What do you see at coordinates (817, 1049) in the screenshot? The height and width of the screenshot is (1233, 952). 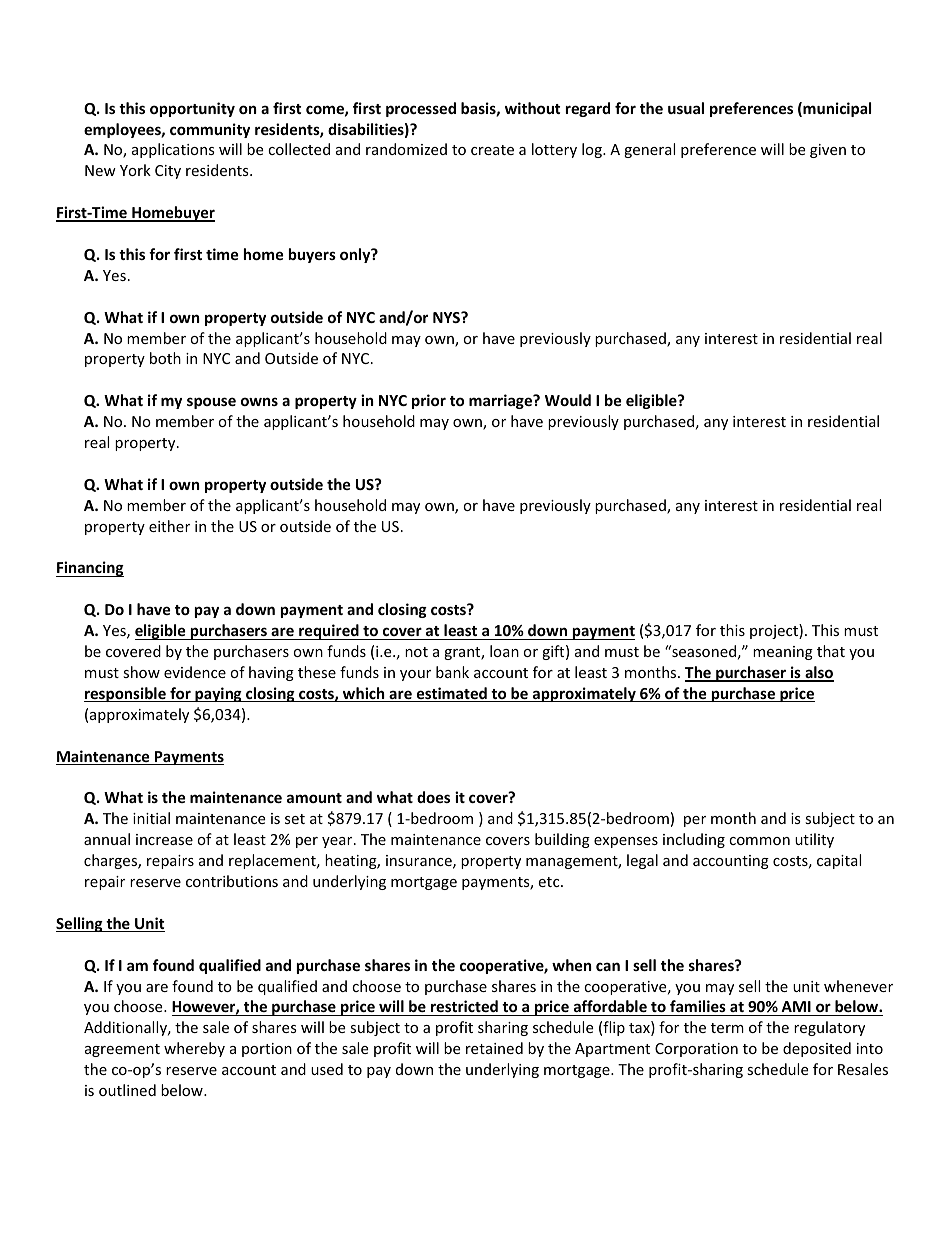 I see `deposited` at bounding box center [817, 1049].
